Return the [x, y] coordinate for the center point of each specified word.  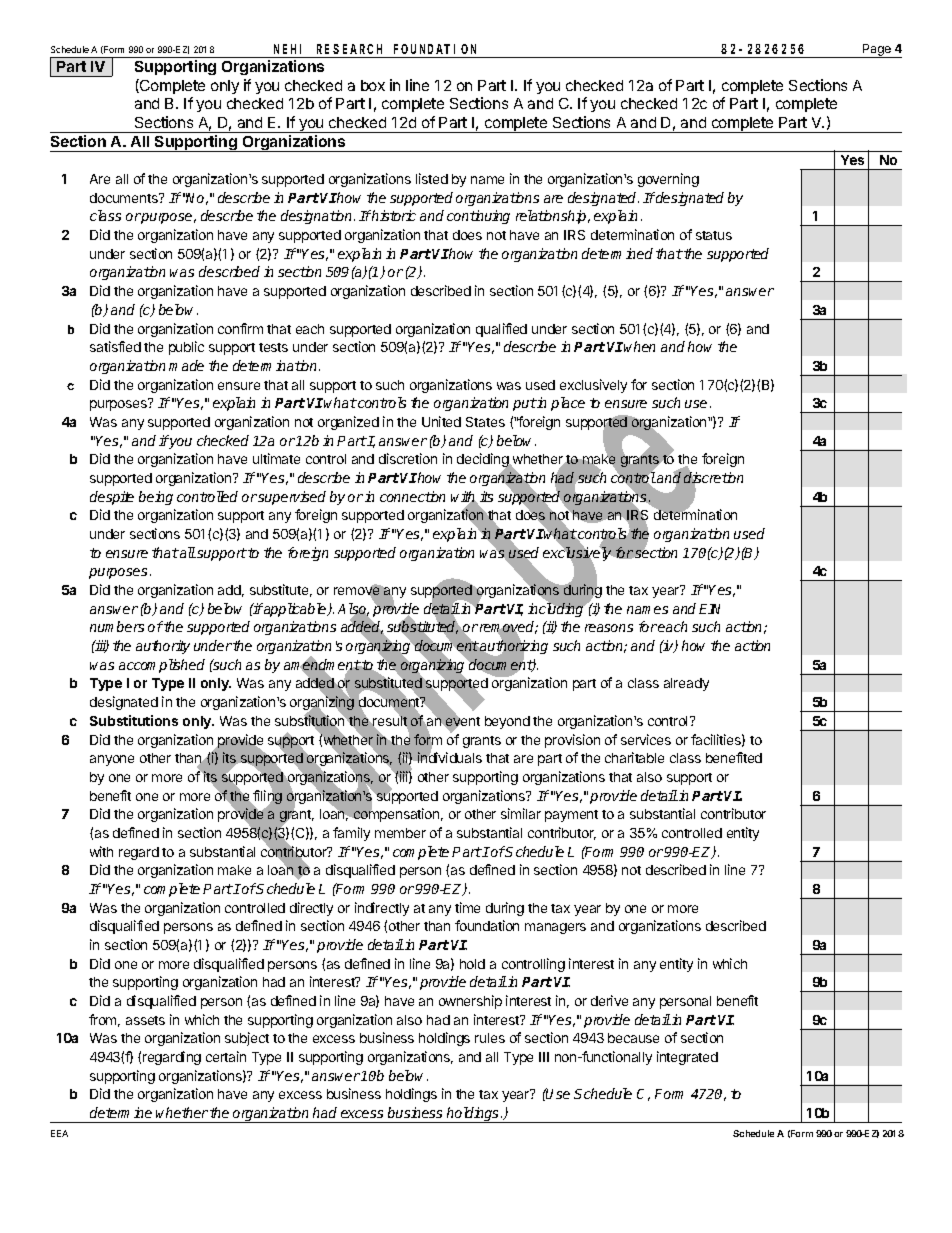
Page [877, 51]
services [646, 739]
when [639, 346]
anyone [112, 760]
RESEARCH [349, 49]
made [186, 365]
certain [226, 1056]
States [485, 422]
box [373, 85]
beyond [507, 722]
